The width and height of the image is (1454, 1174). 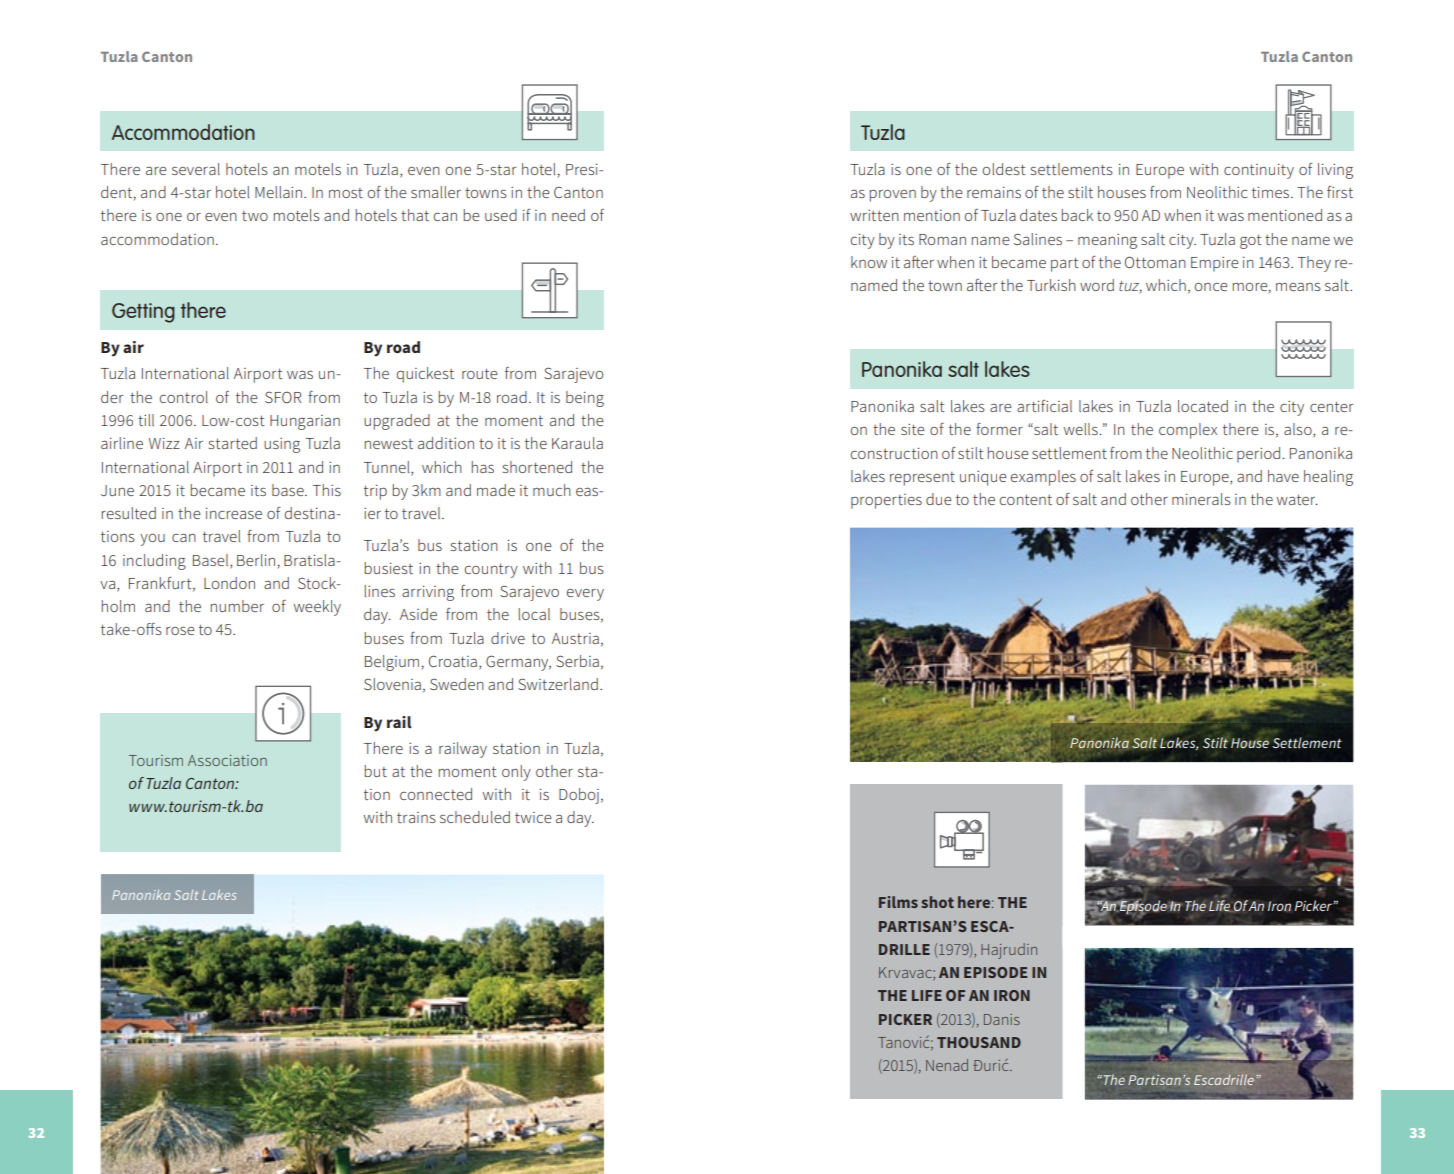 What do you see at coordinates (416, 817) in the image?
I see `trains` at bounding box center [416, 817].
